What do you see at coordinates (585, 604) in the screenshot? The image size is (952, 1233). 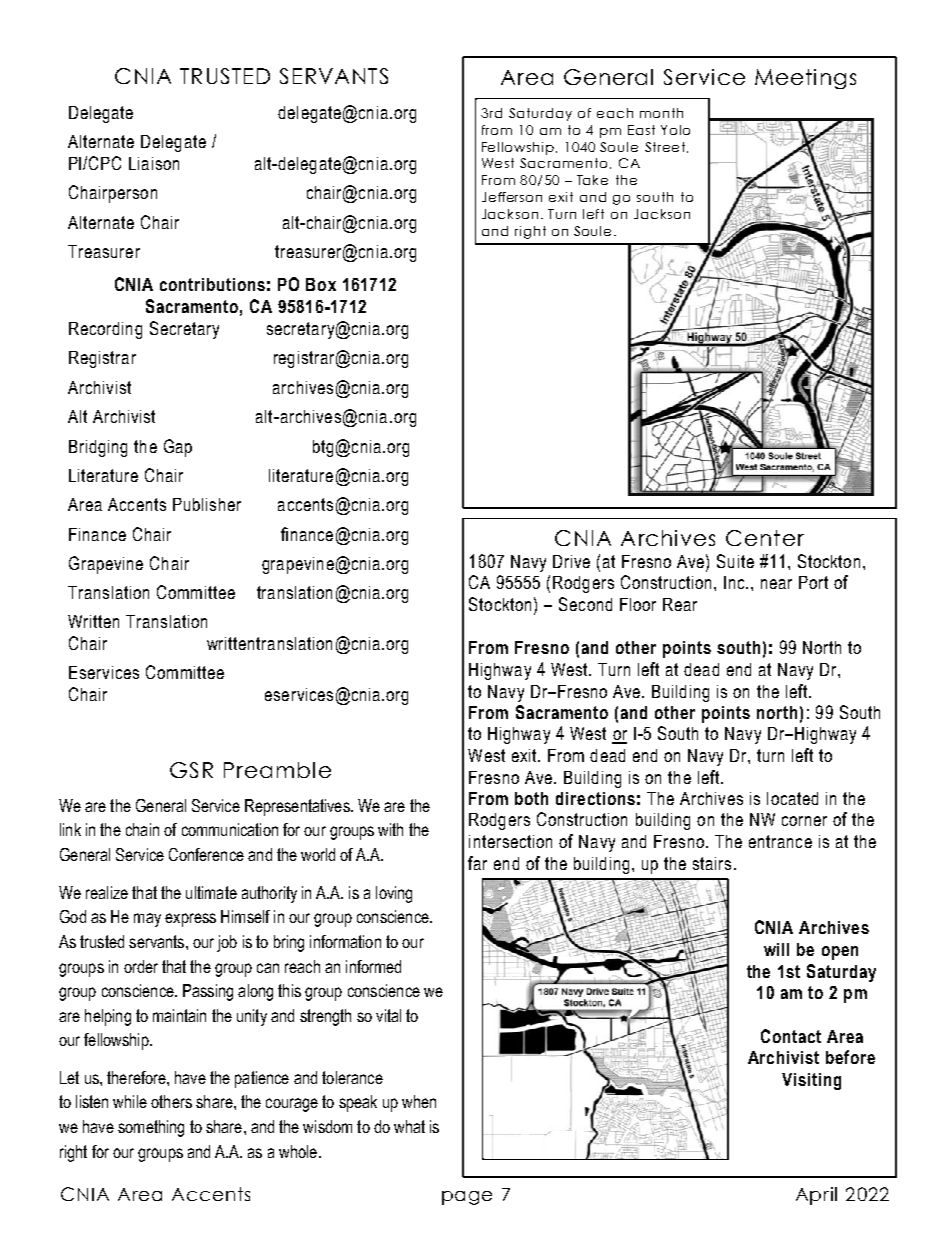 I see `Second` at bounding box center [585, 604].
